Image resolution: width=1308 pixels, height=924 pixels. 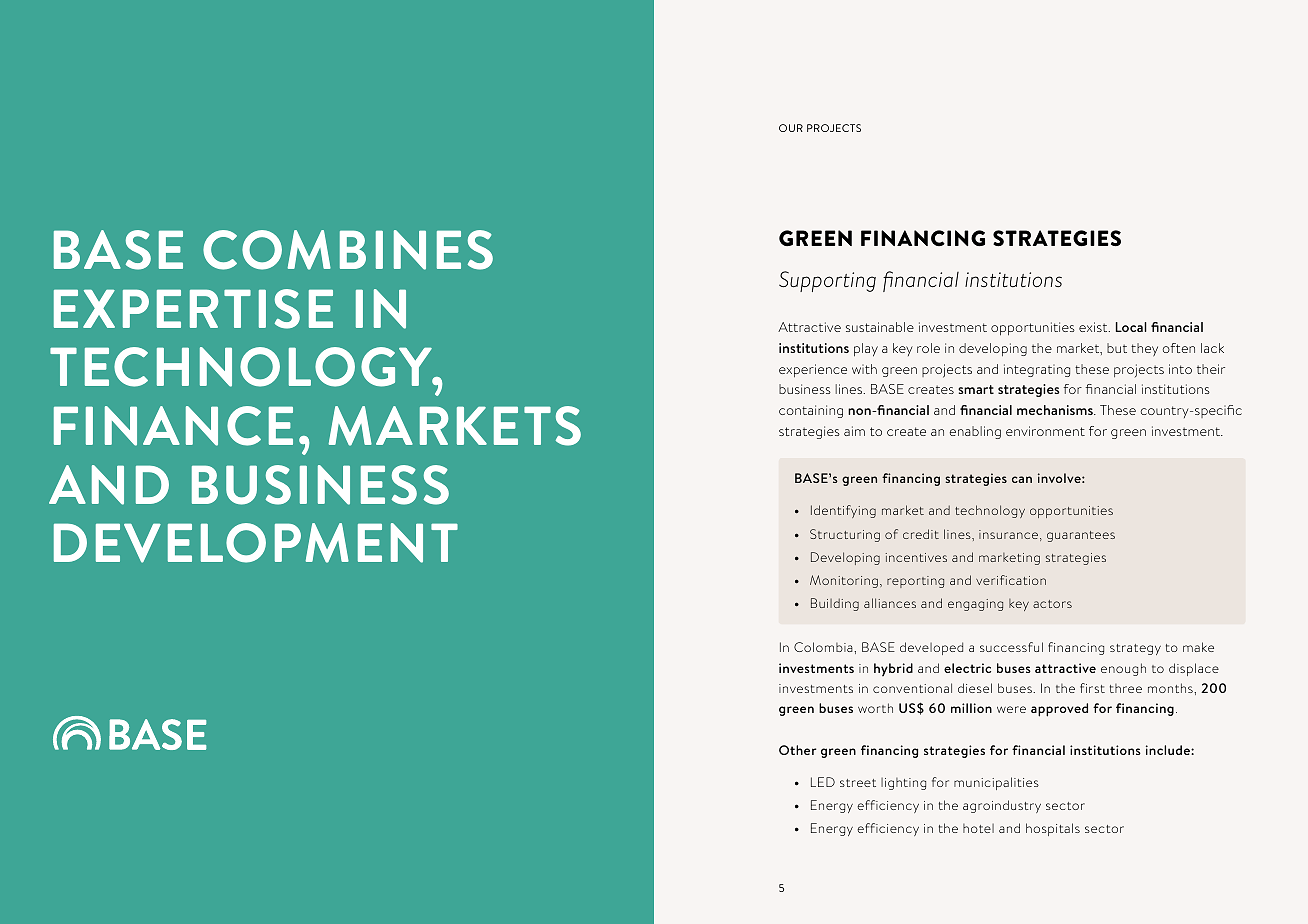 I want to click on Identifying, so click(x=843, y=511).
